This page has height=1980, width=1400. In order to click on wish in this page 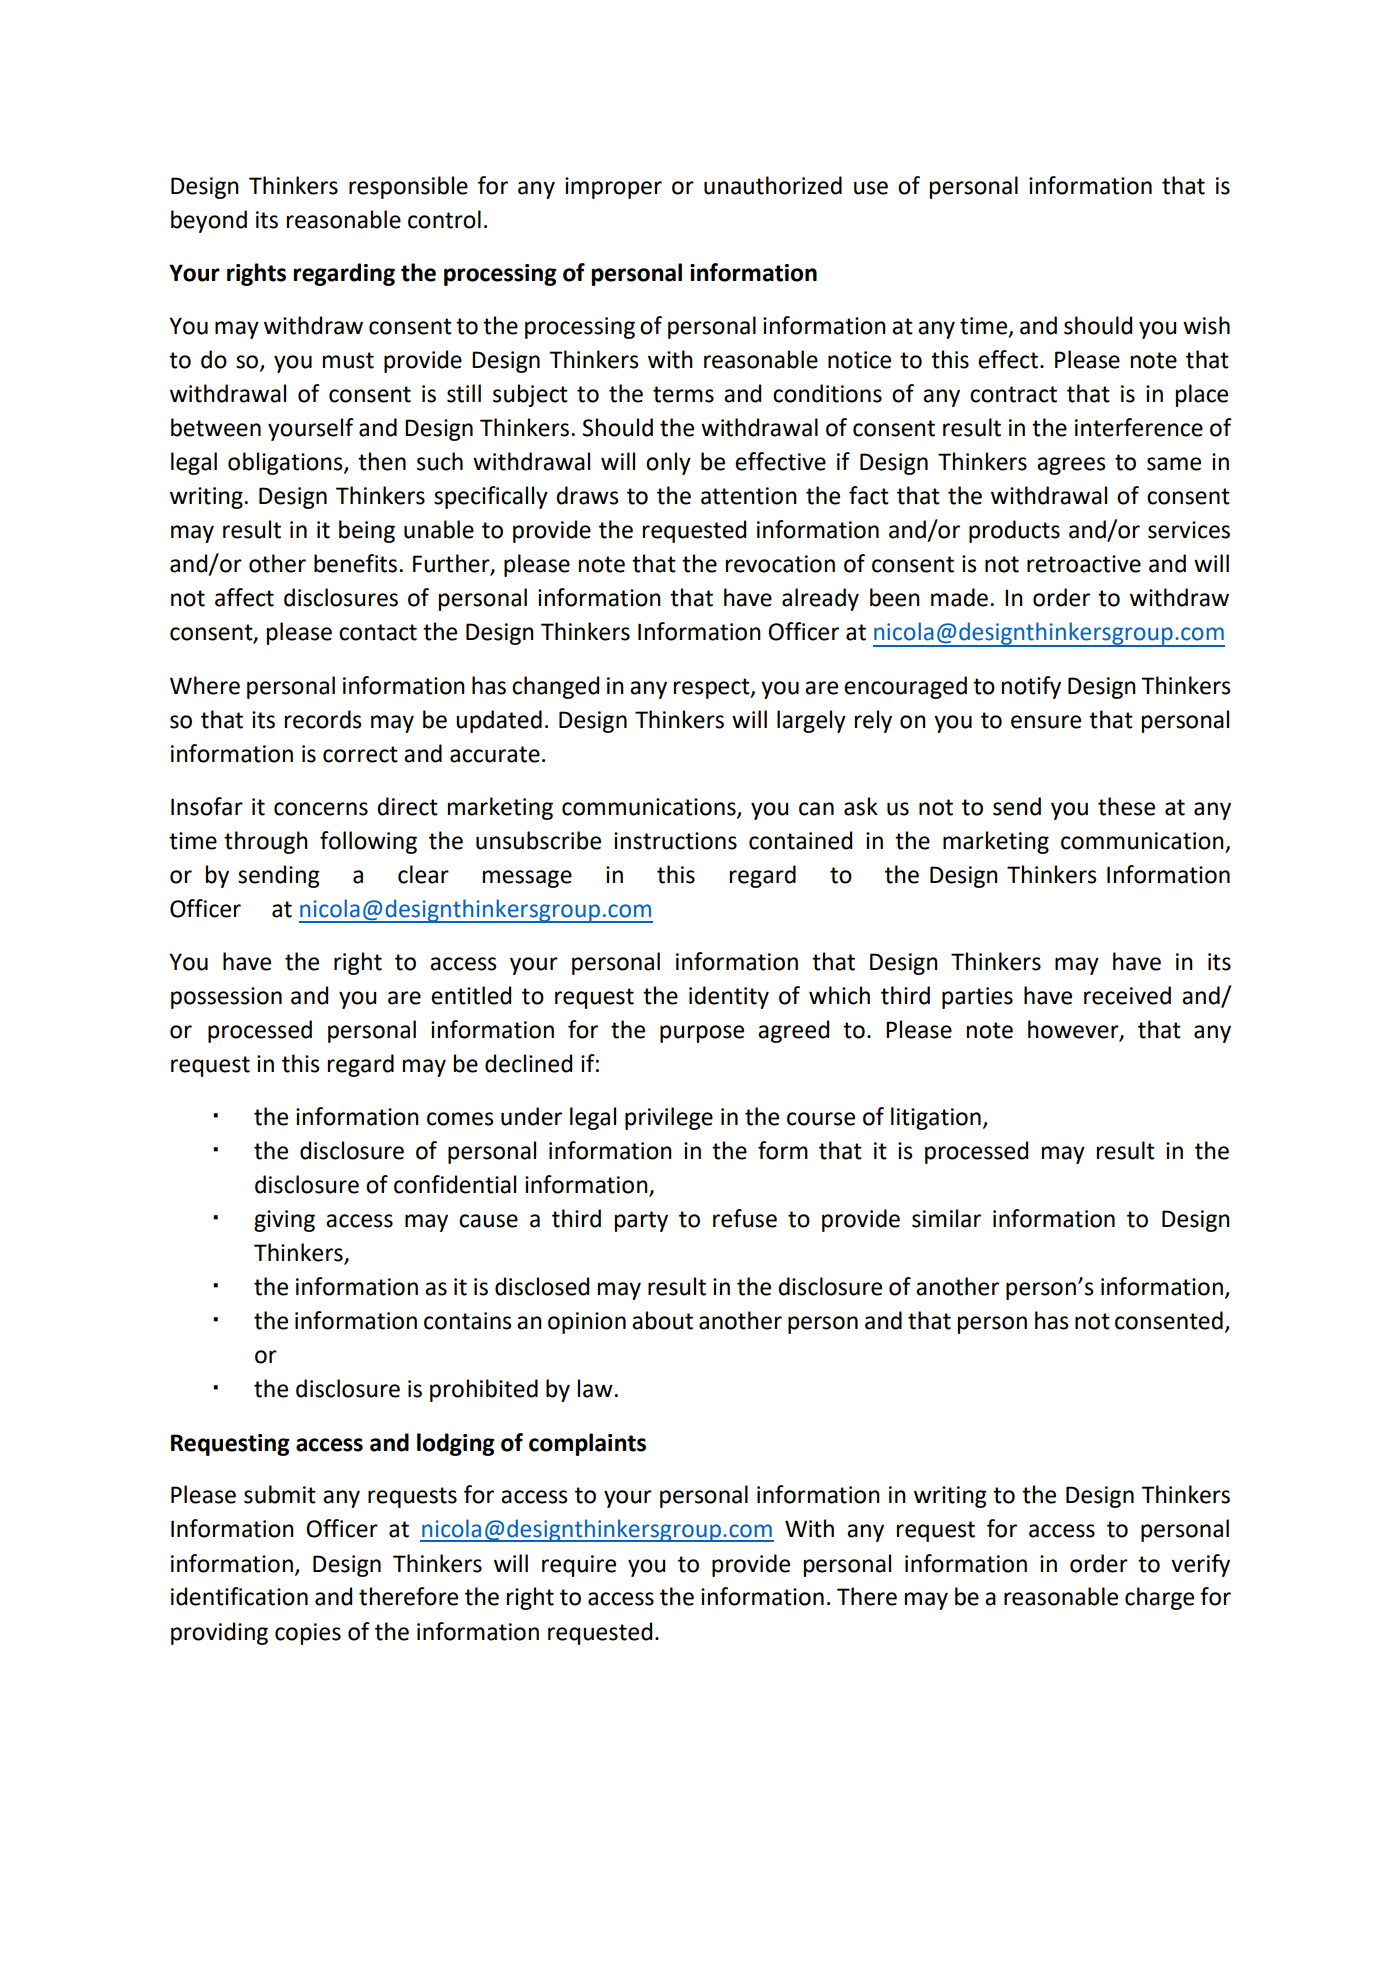, I will do `click(1206, 325)`.
